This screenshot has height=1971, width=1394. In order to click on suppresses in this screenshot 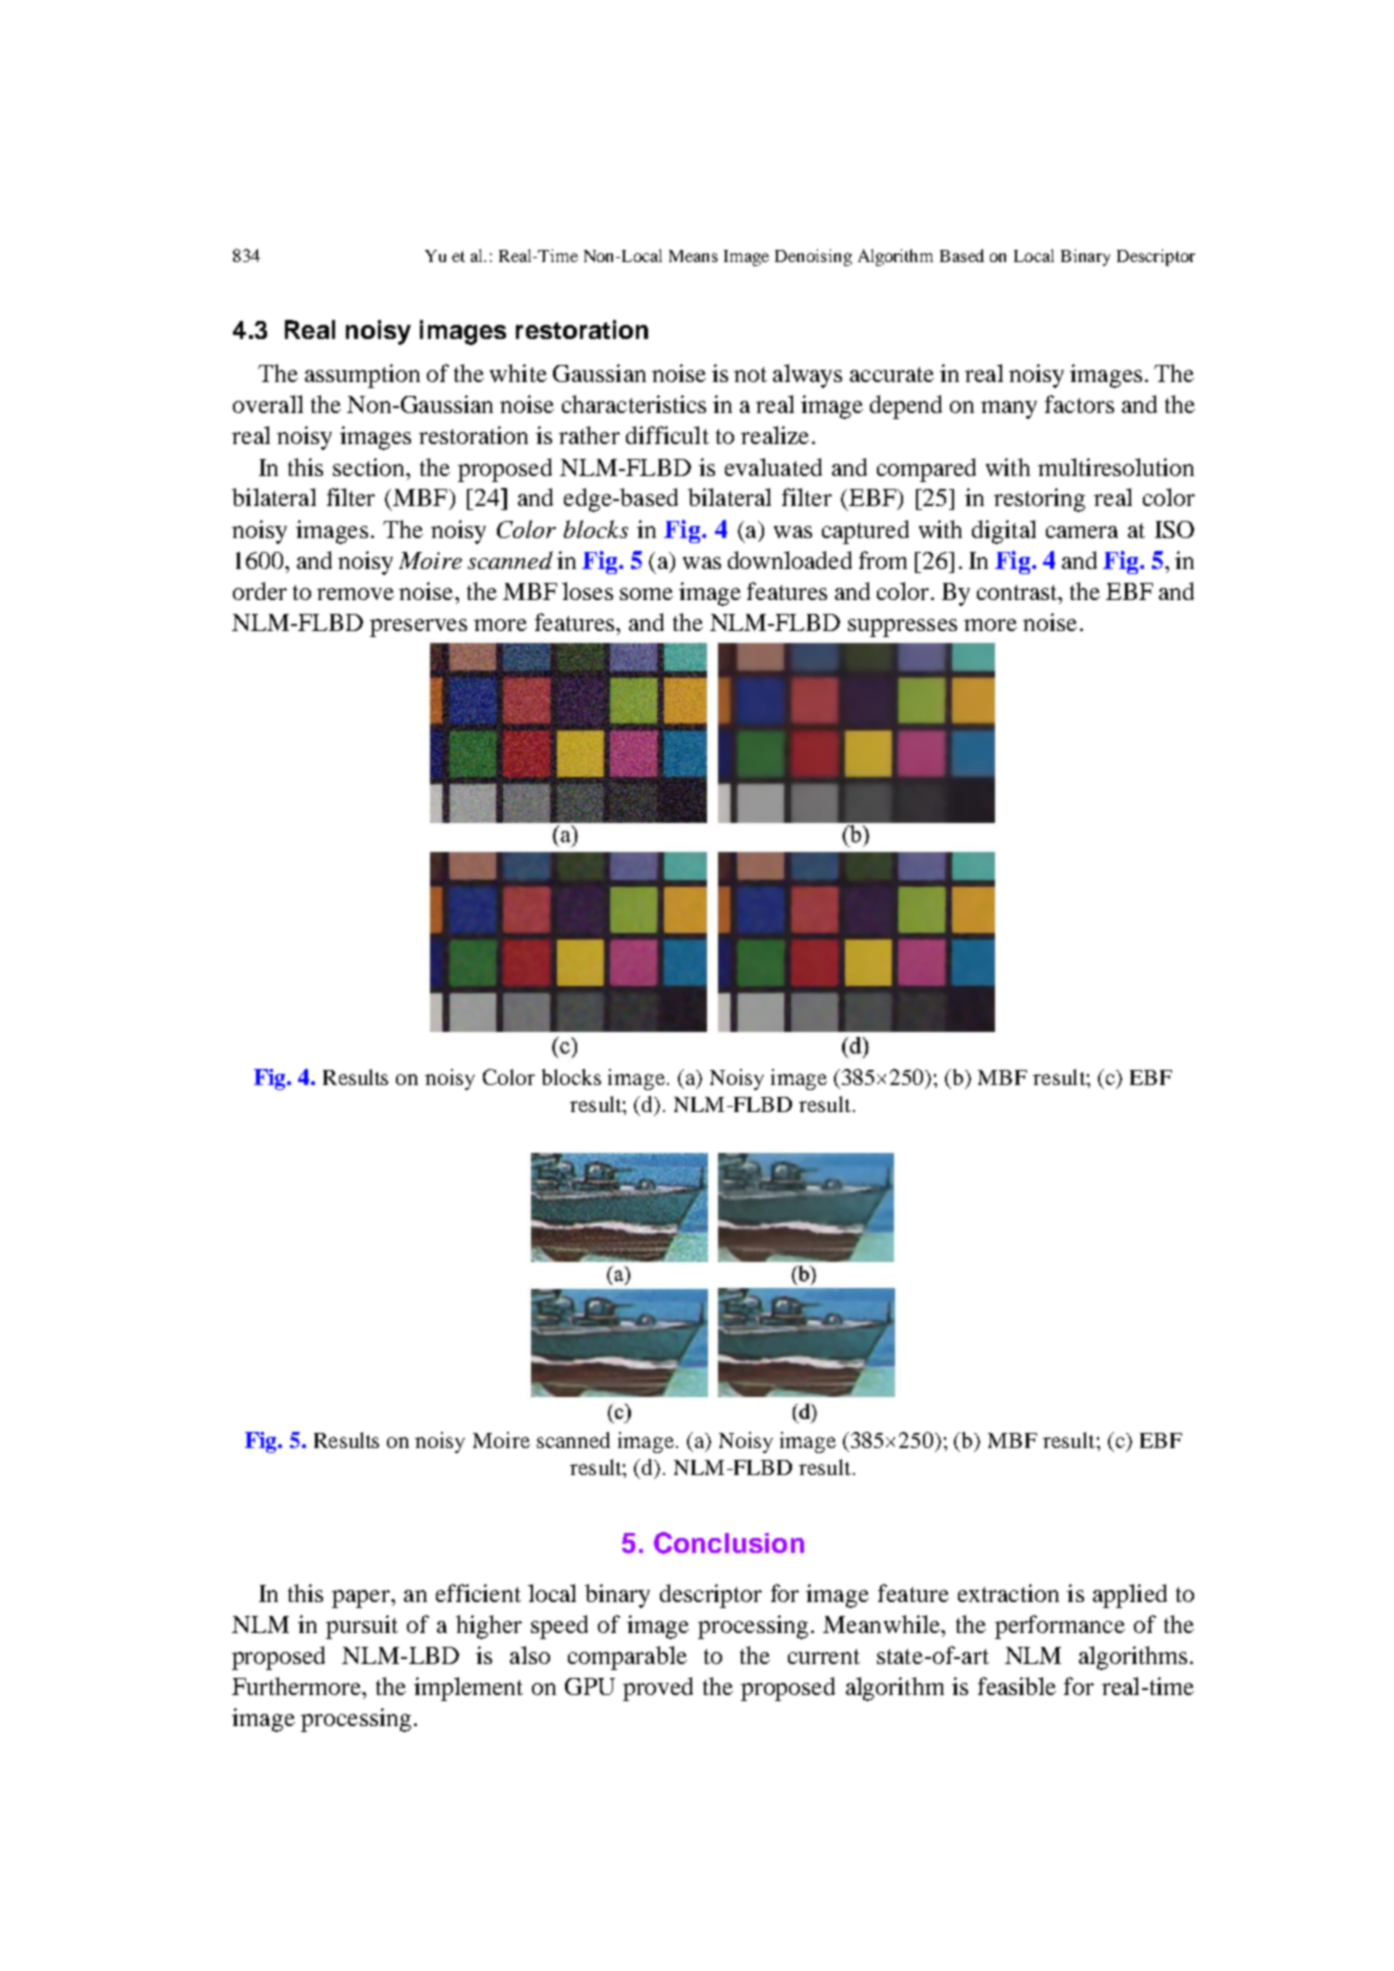, I will do `click(902, 628)`.
